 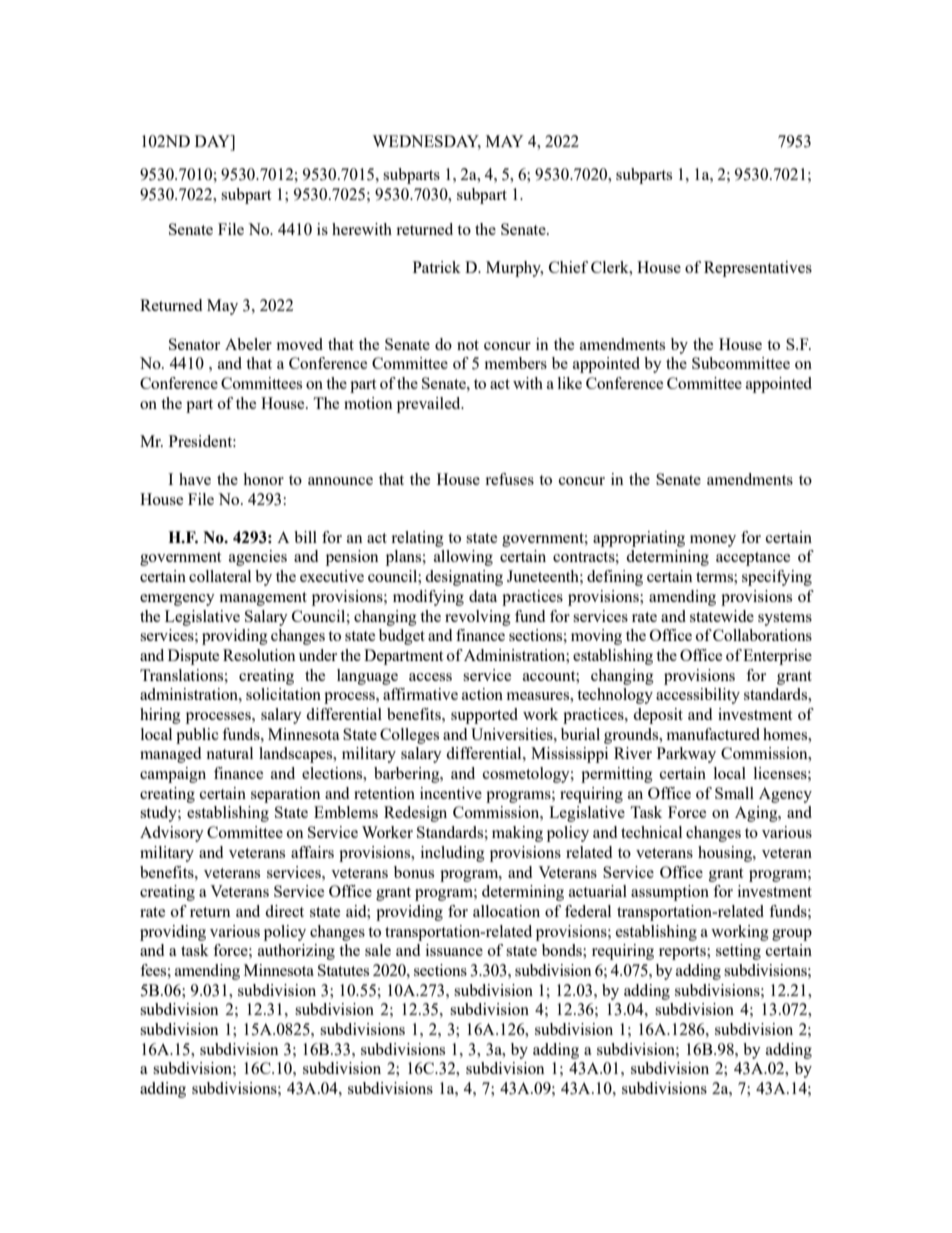 What do you see at coordinates (713, 734) in the screenshot?
I see `manufactured` at bounding box center [713, 734].
